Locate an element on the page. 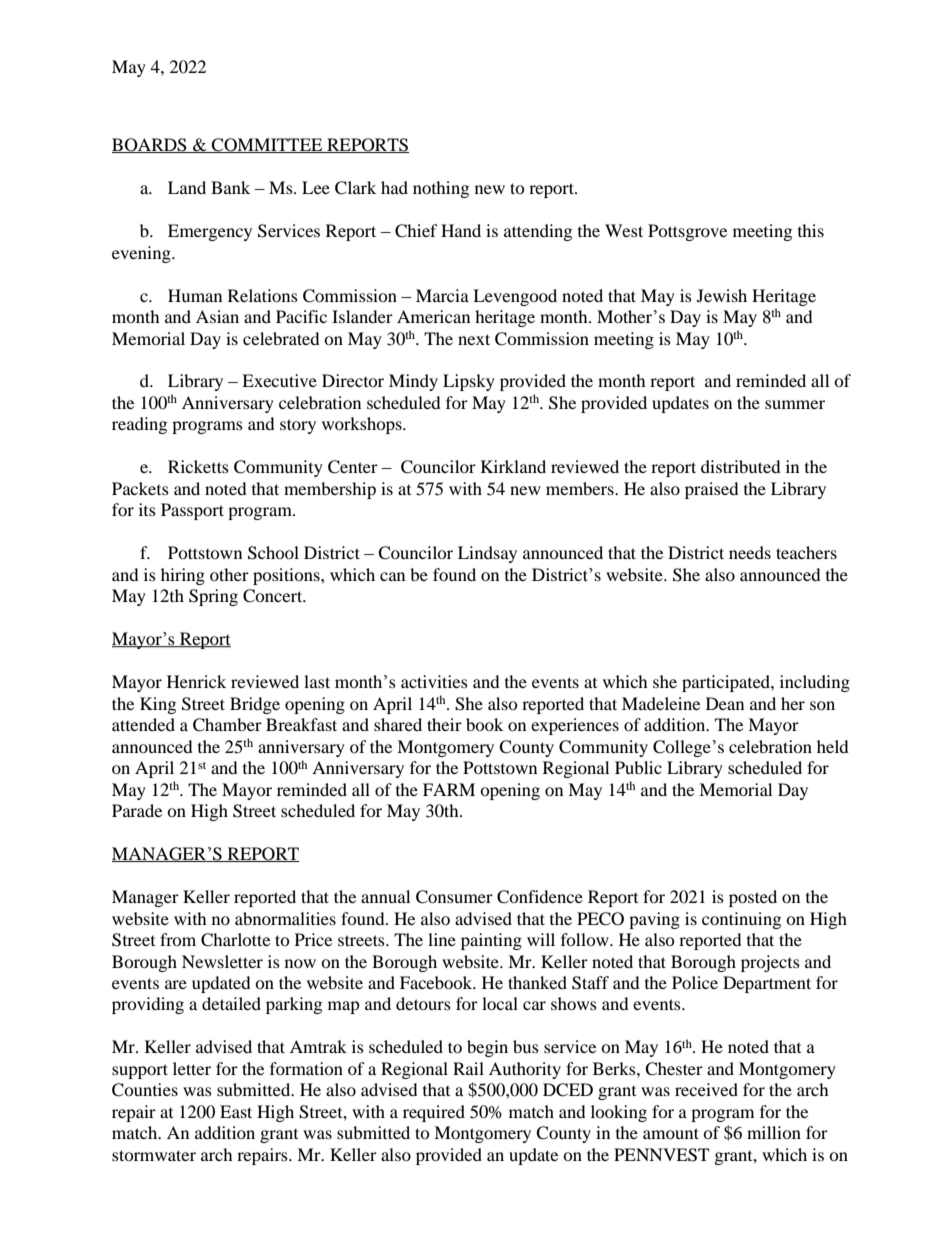 This document has width=952, height=1233. Dean is located at coordinates (725, 703).
